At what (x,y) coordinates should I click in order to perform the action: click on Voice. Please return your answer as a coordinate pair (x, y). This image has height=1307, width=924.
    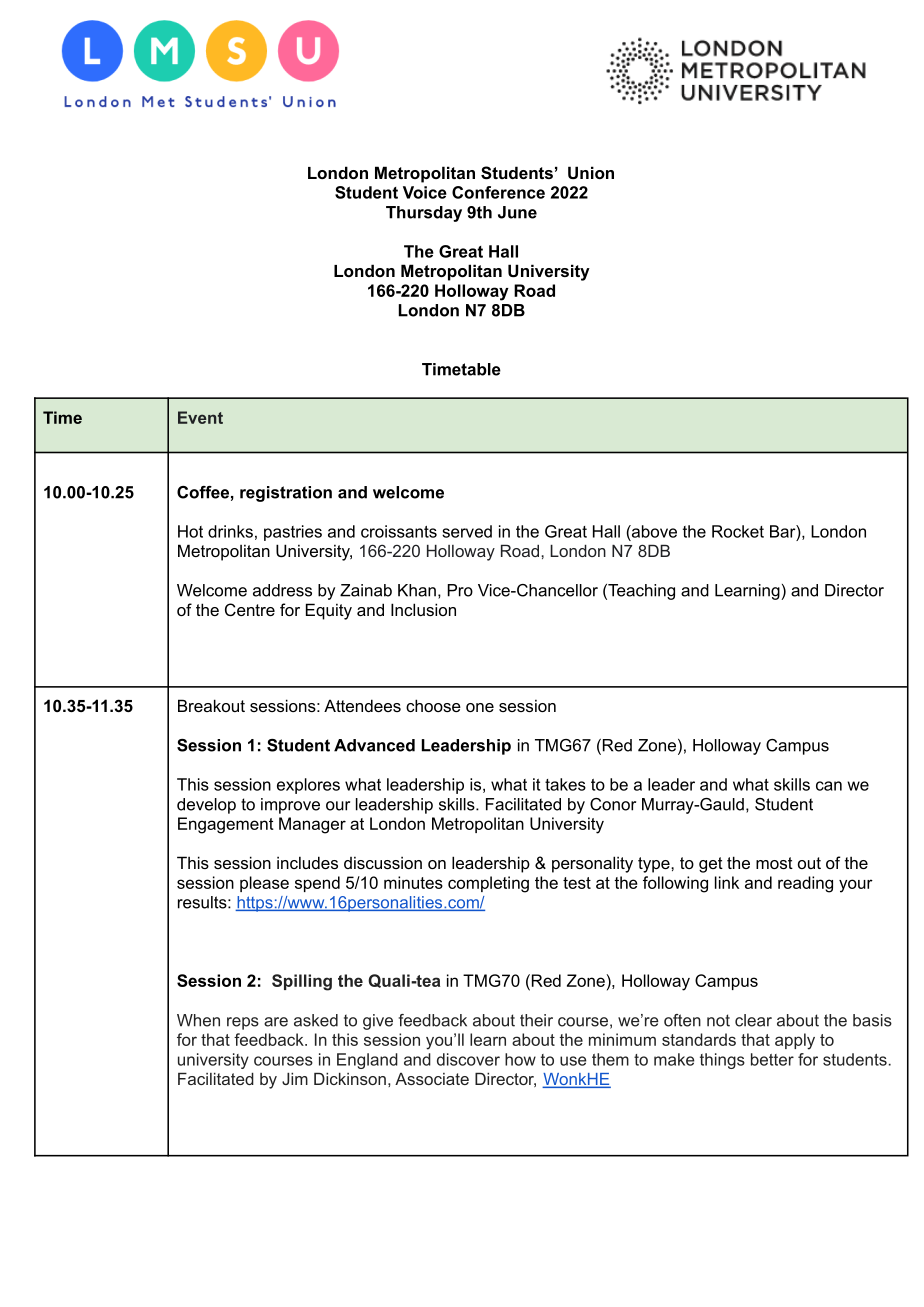
    Looking at the image, I should click on (425, 192).
